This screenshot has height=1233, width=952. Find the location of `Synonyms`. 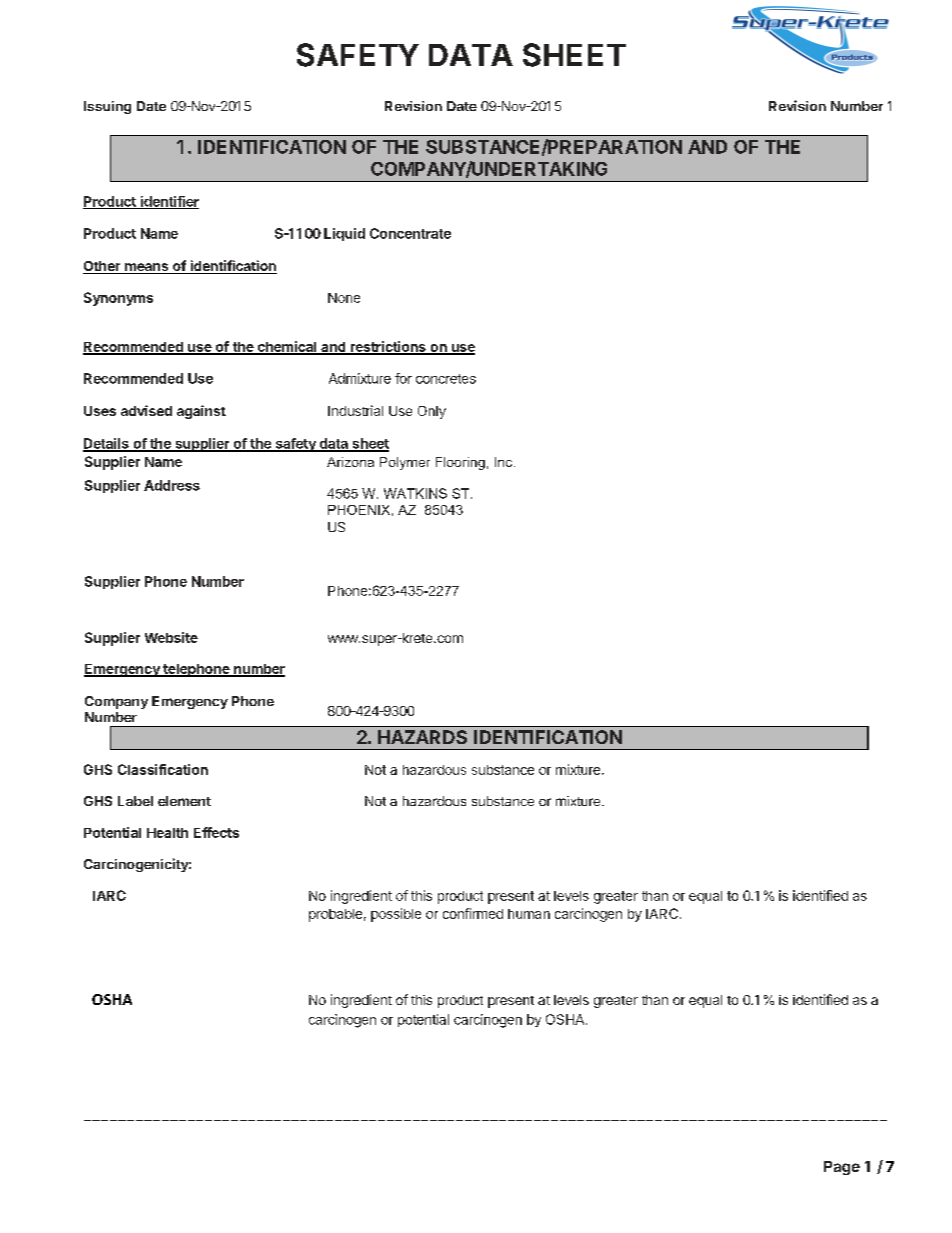

Synonyms is located at coordinates (118, 299).
